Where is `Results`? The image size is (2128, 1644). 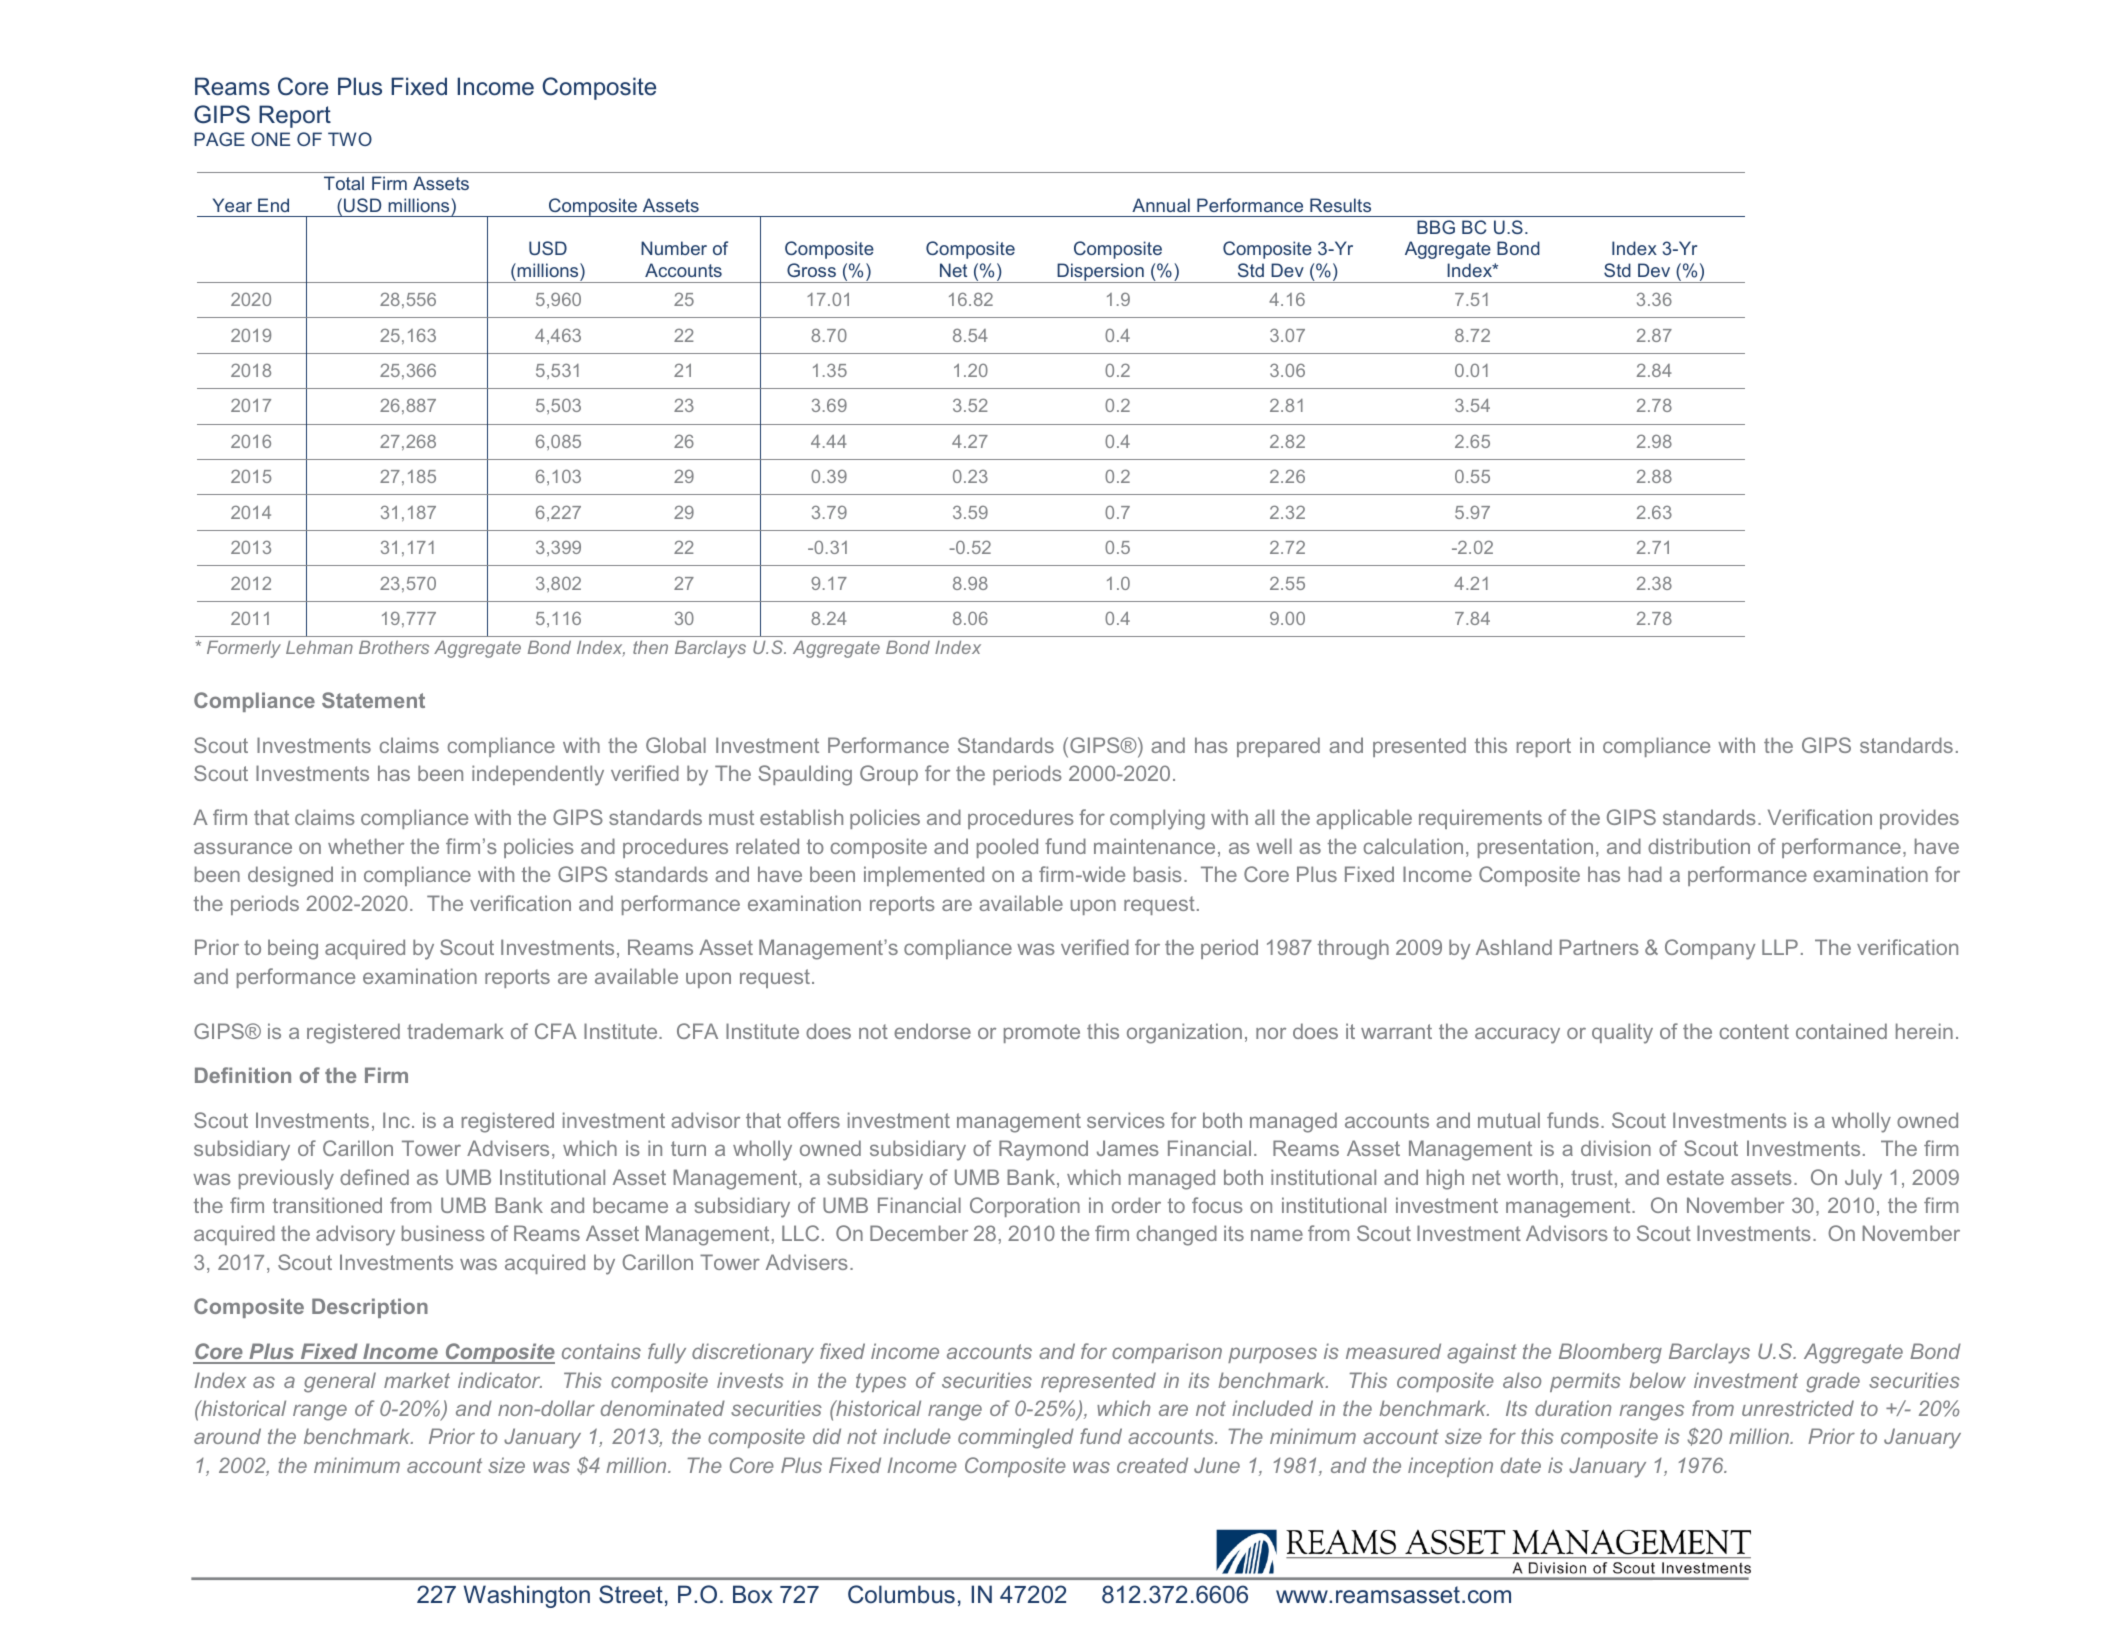
Results is located at coordinates (1340, 205).
